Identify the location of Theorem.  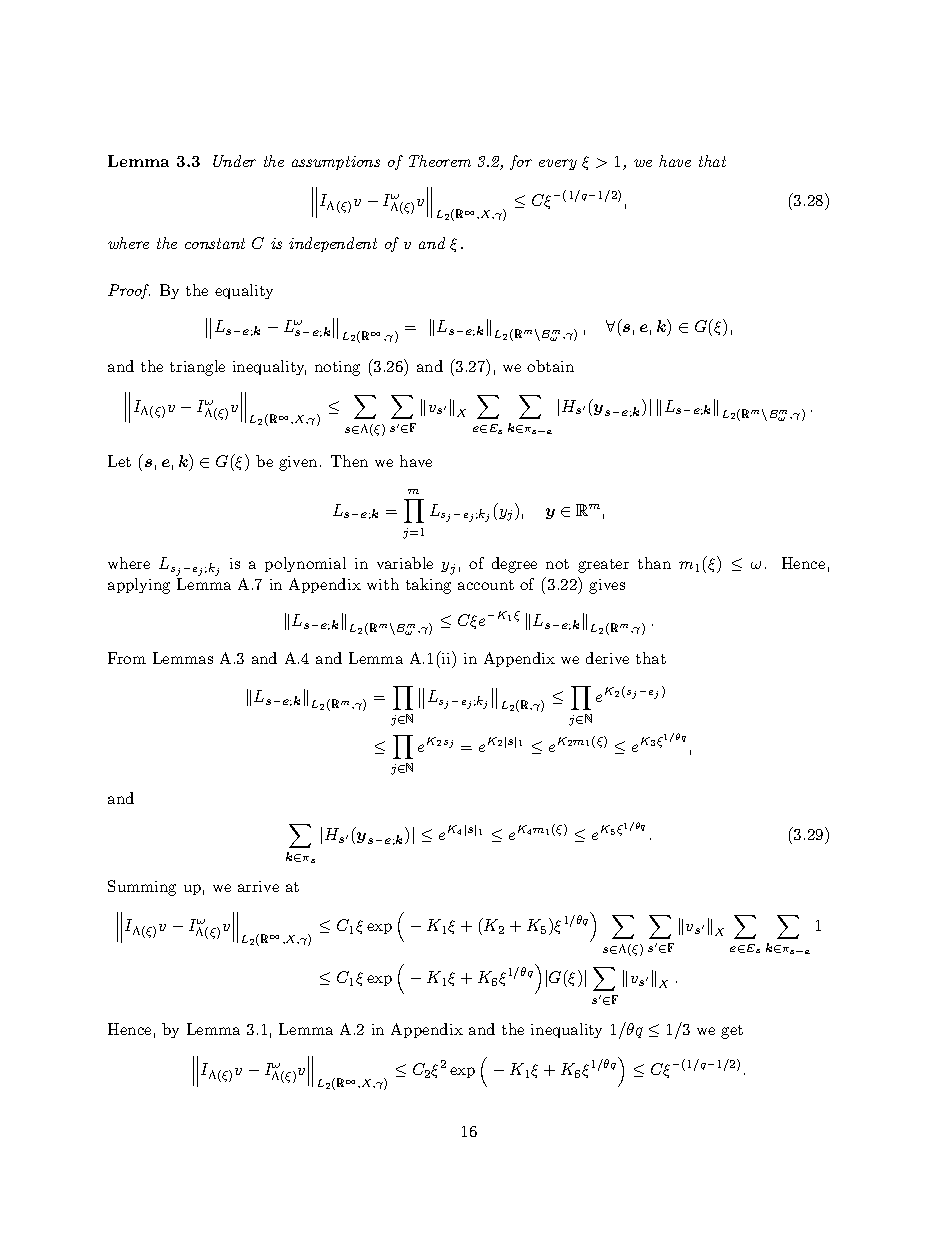
(440, 161).
